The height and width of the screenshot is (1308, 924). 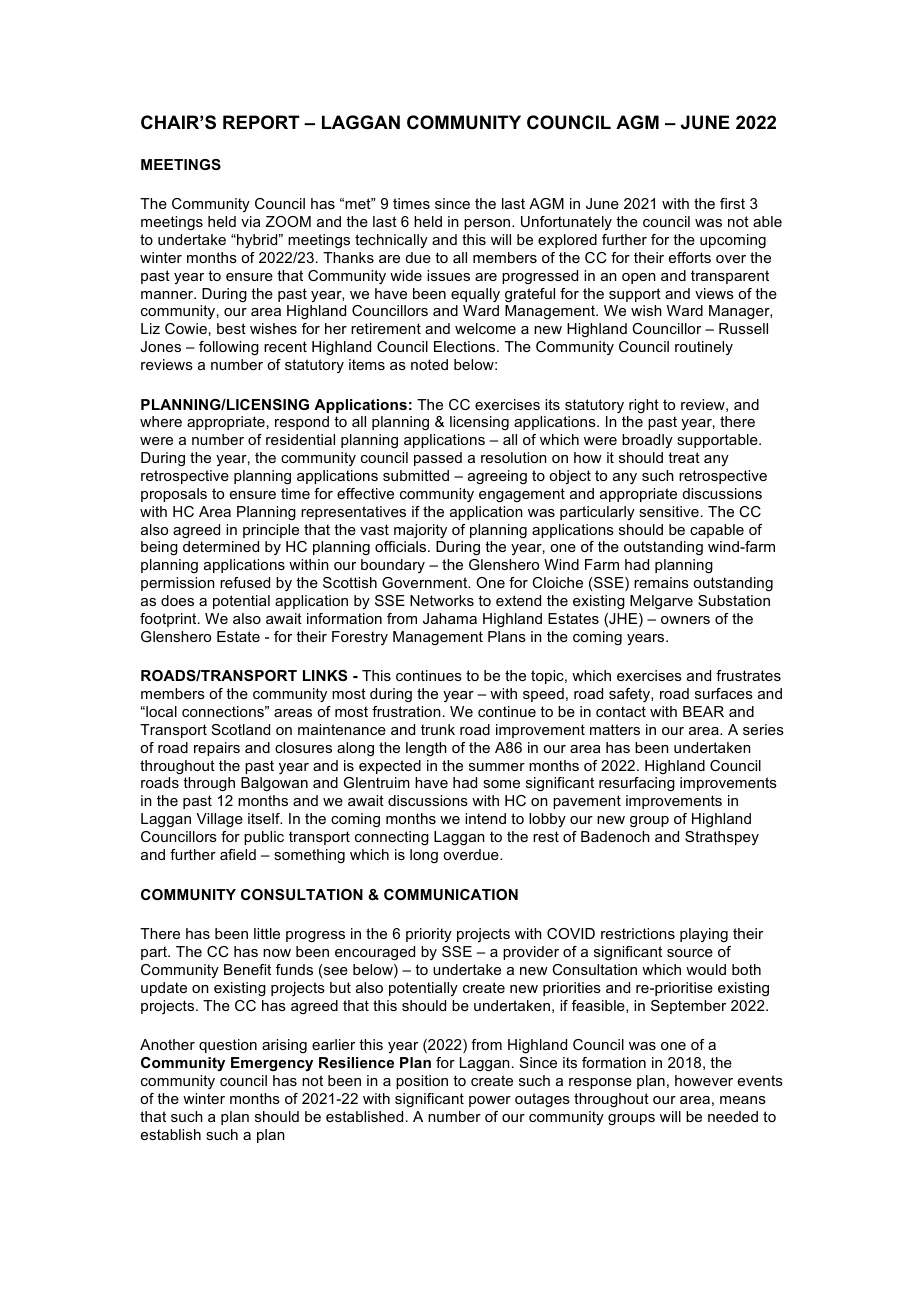 I want to click on however, so click(x=704, y=1080).
